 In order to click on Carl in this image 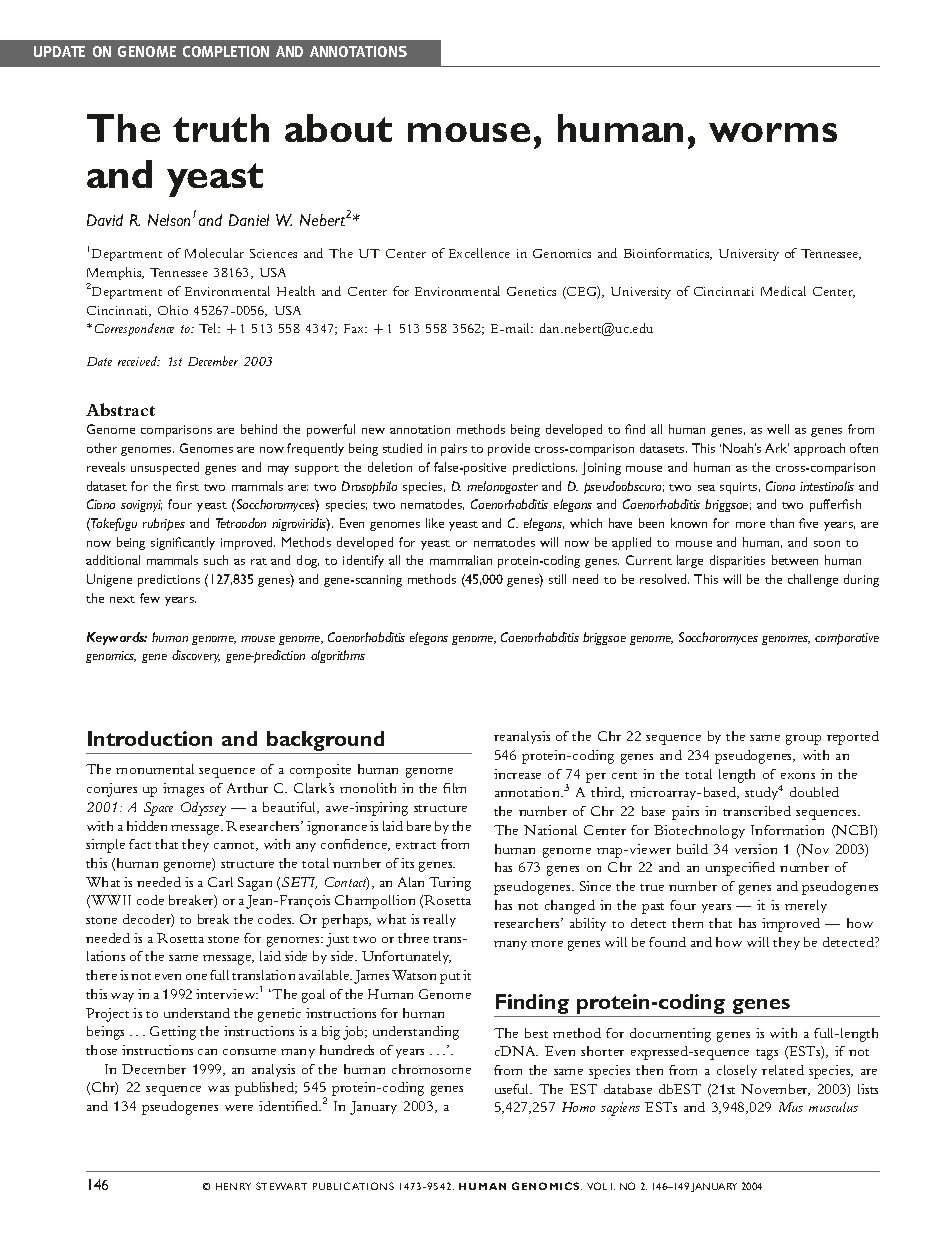, I will do `click(220, 882)`.
